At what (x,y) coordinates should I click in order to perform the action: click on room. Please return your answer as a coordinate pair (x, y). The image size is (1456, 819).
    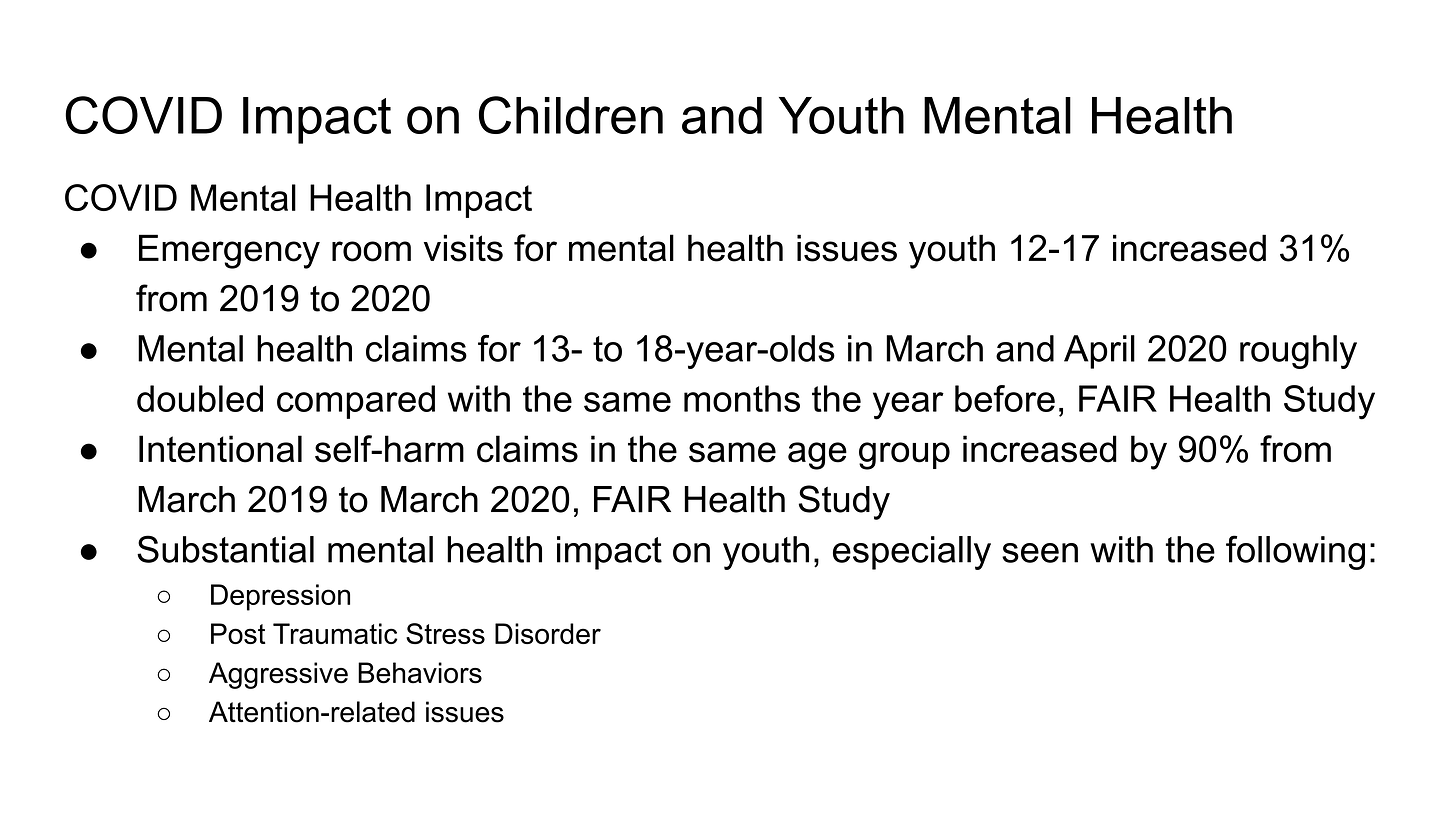
    Looking at the image, I should click on (371, 251).
